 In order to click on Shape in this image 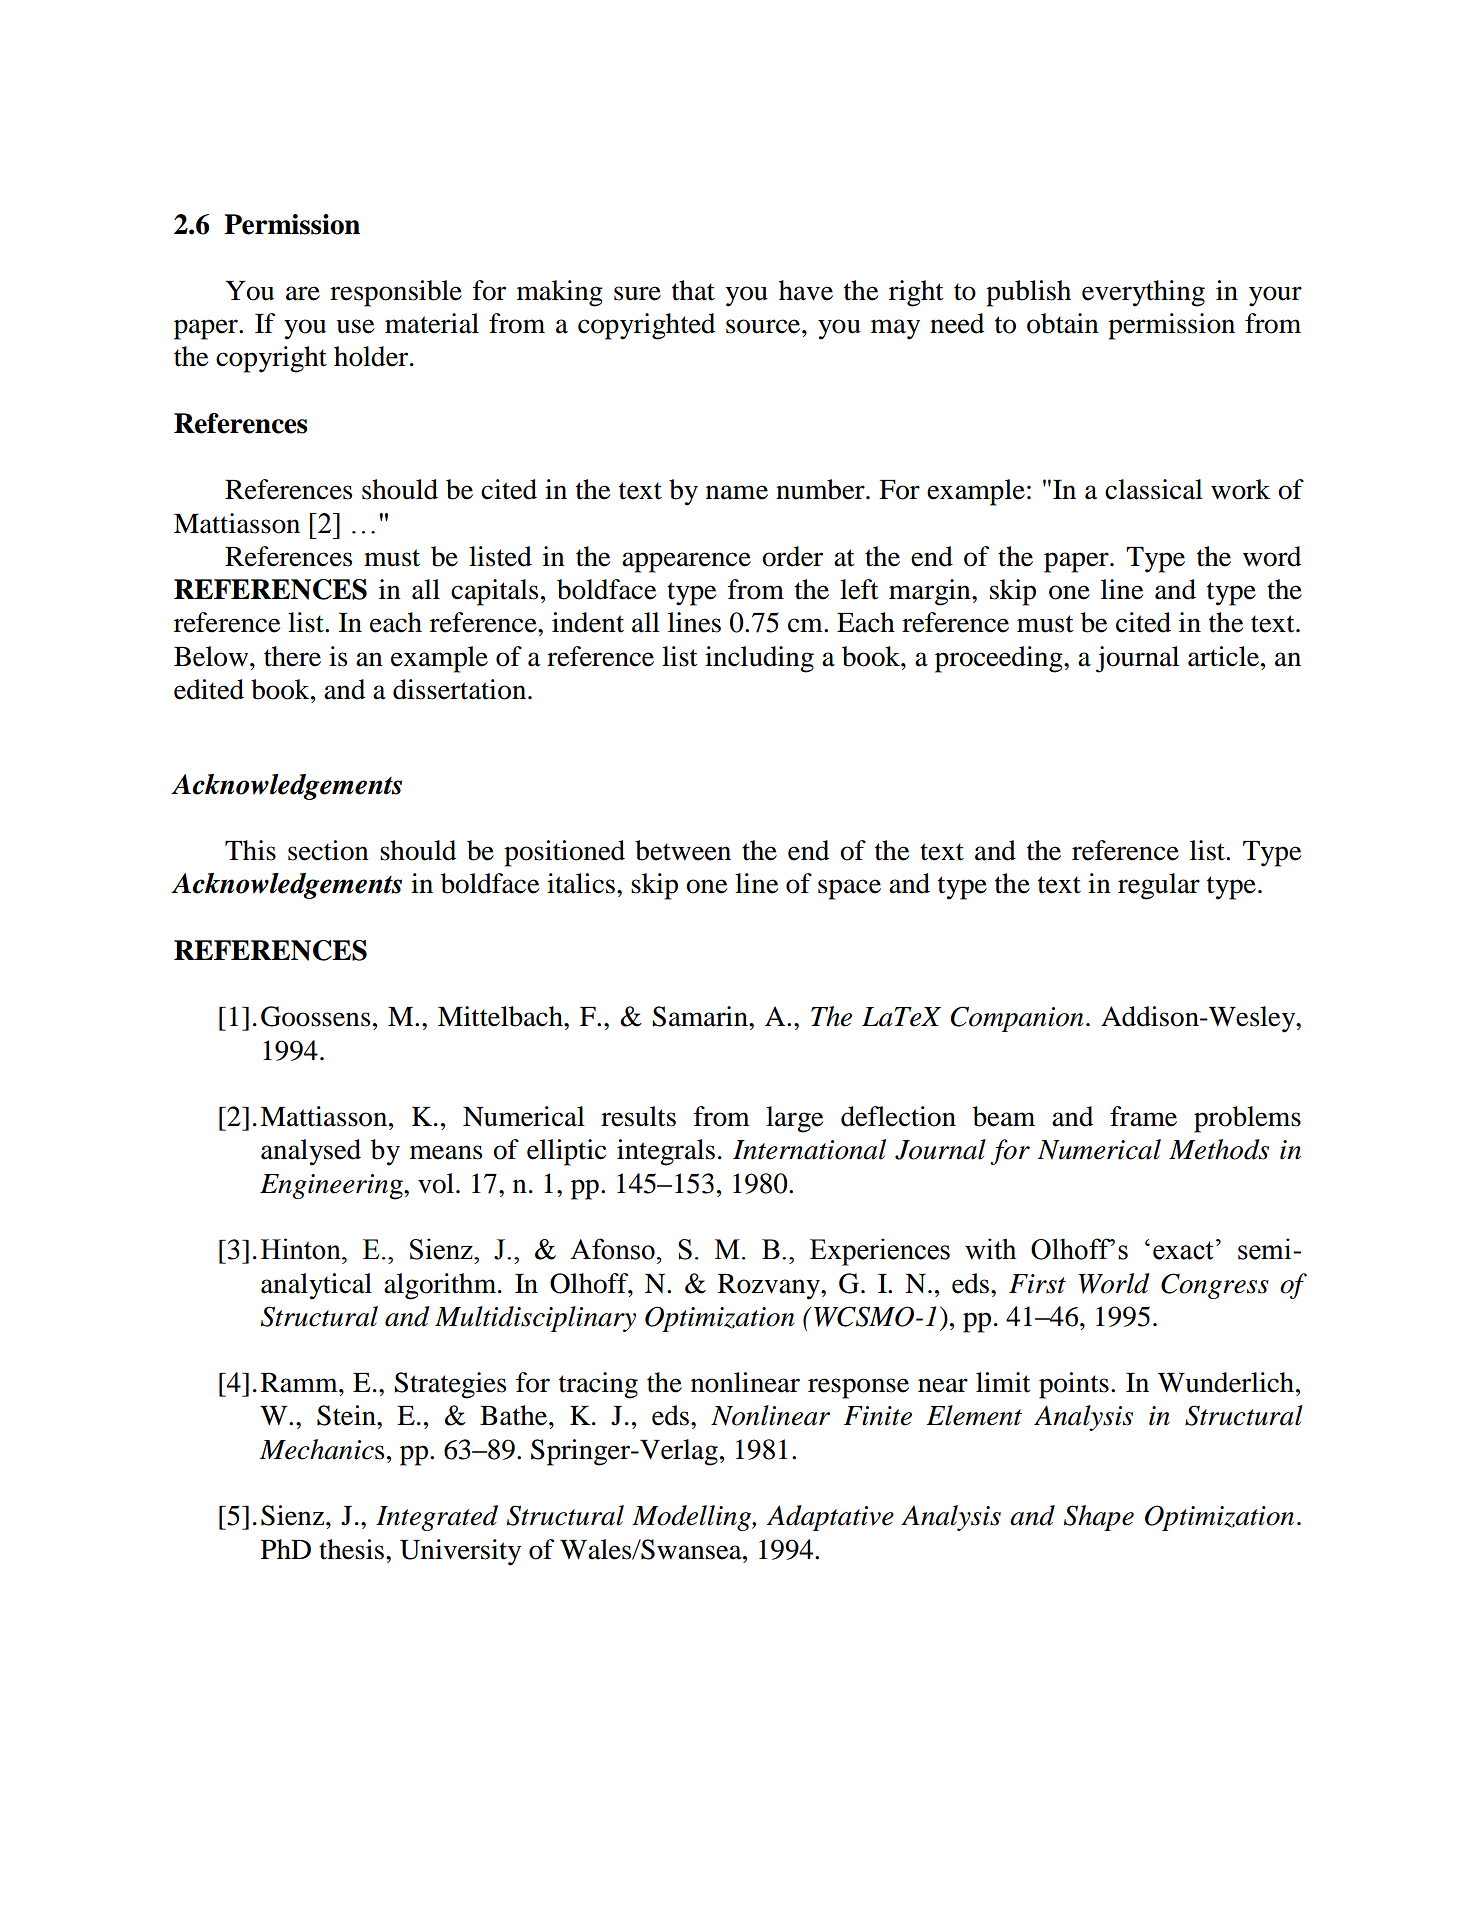, I will do `click(1099, 1518)`.
